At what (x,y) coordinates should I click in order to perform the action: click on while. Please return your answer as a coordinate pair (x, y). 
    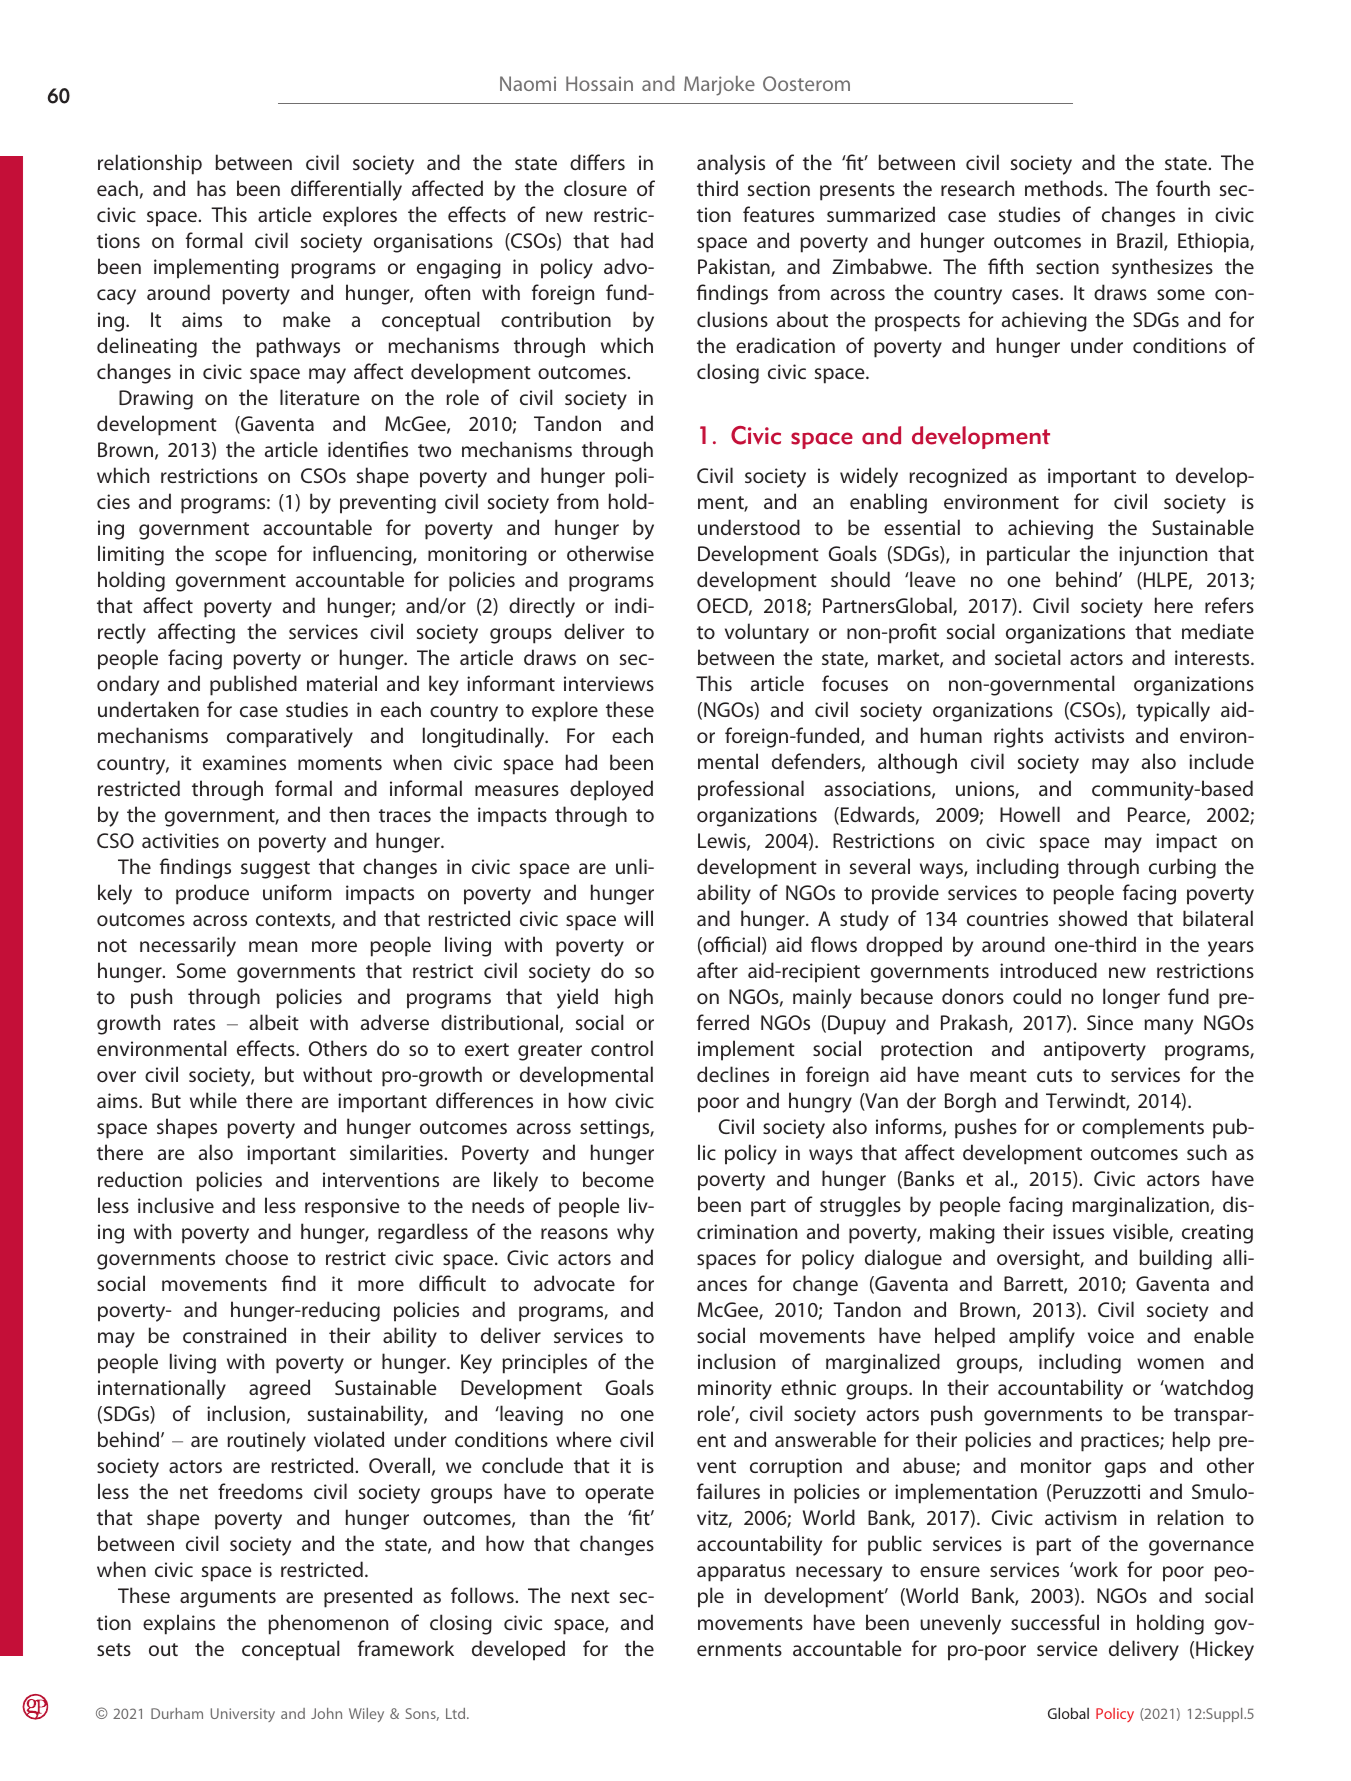
    Looking at the image, I should click on (213, 1100).
